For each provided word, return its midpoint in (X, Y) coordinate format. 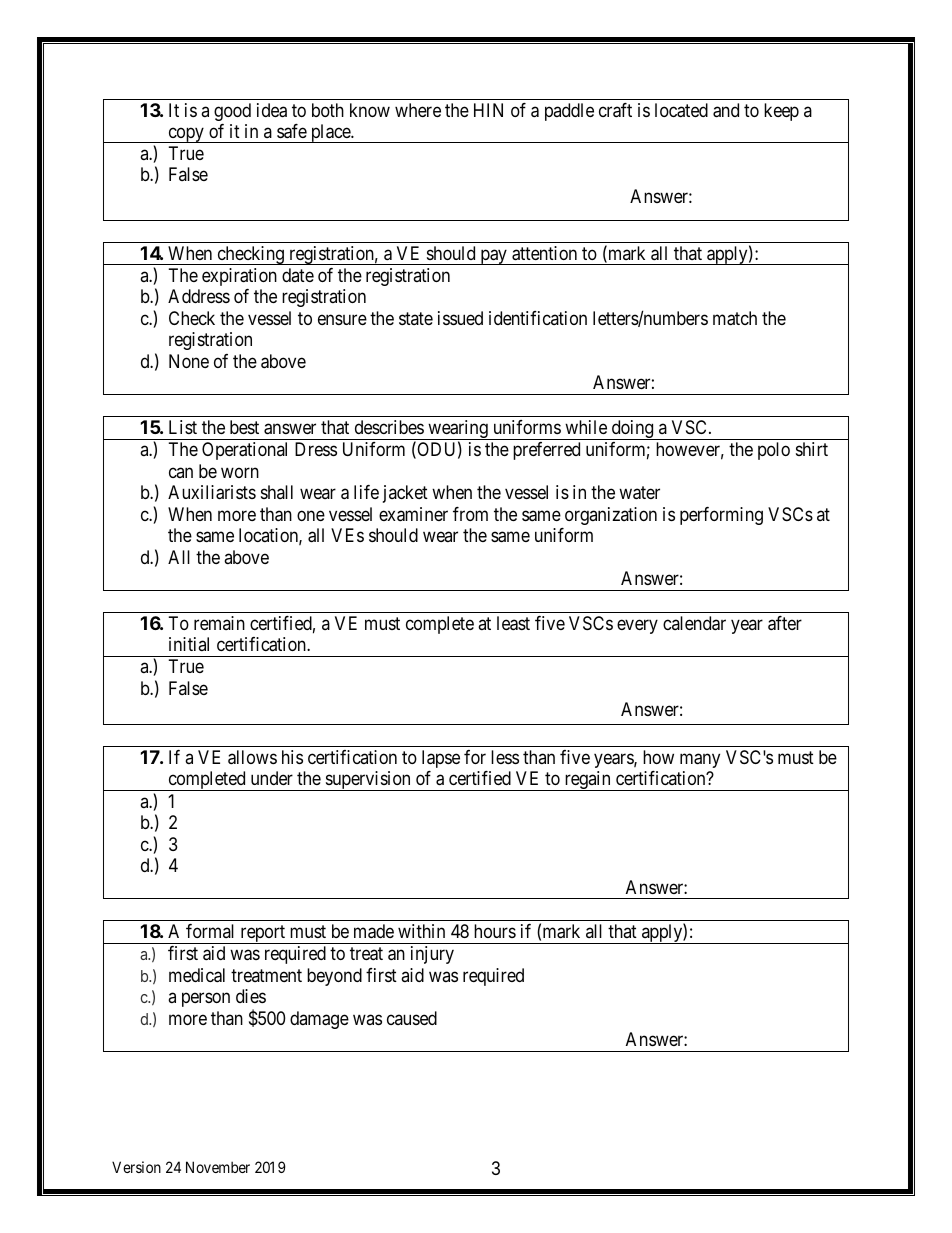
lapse (441, 759)
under (272, 778)
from (470, 514)
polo (774, 451)
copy (186, 135)
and (726, 110)
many (700, 760)
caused (412, 1018)
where (418, 110)
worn (240, 472)
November (218, 1167)
